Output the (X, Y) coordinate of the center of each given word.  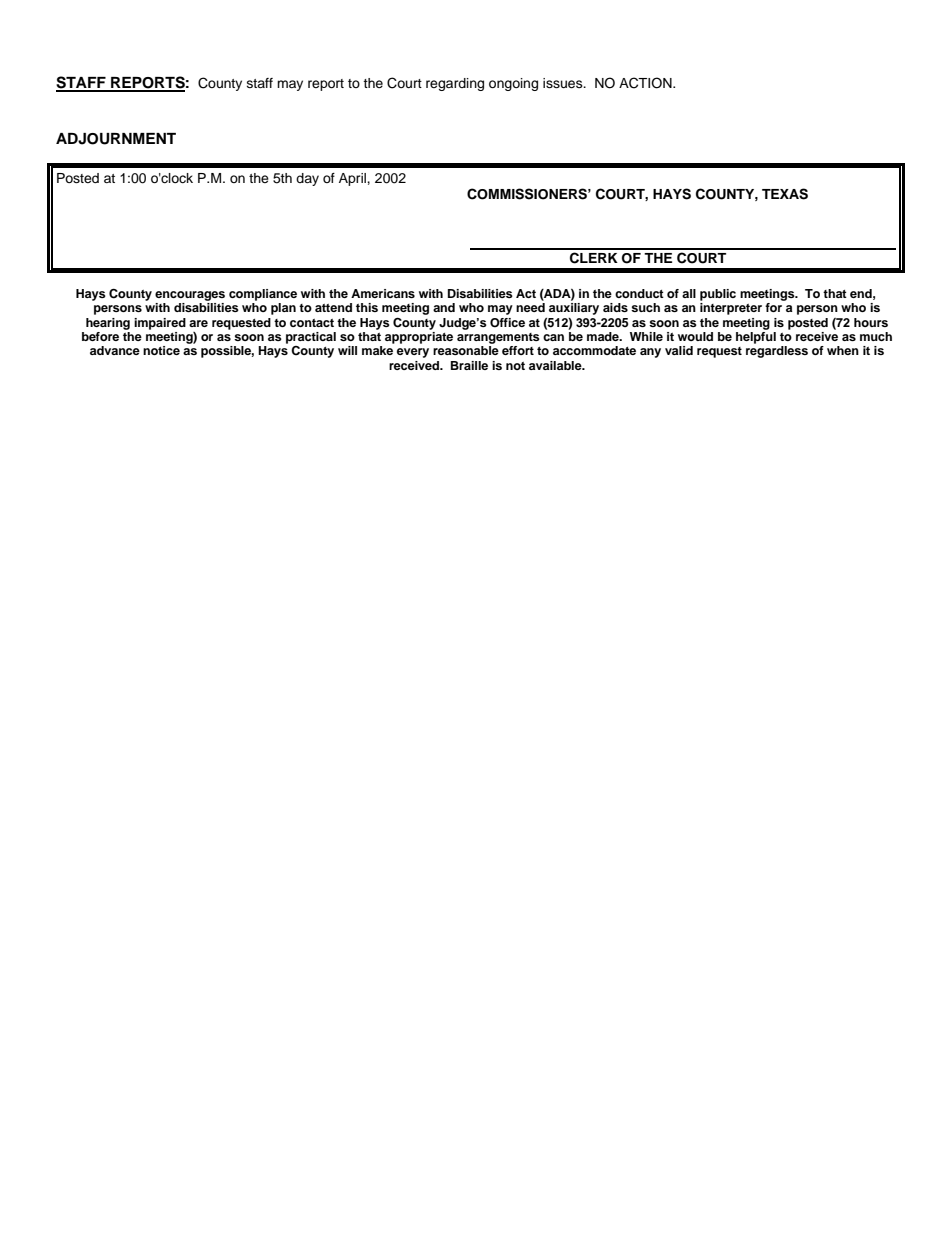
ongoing (513, 84)
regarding (455, 84)
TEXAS (785, 194)
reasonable (466, 350)
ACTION (646, 83)
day (307, 179)
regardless (777, 352)
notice (161, 350)
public (718, 295)
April (353, 179)
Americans (383, 293)
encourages (190, 296)
